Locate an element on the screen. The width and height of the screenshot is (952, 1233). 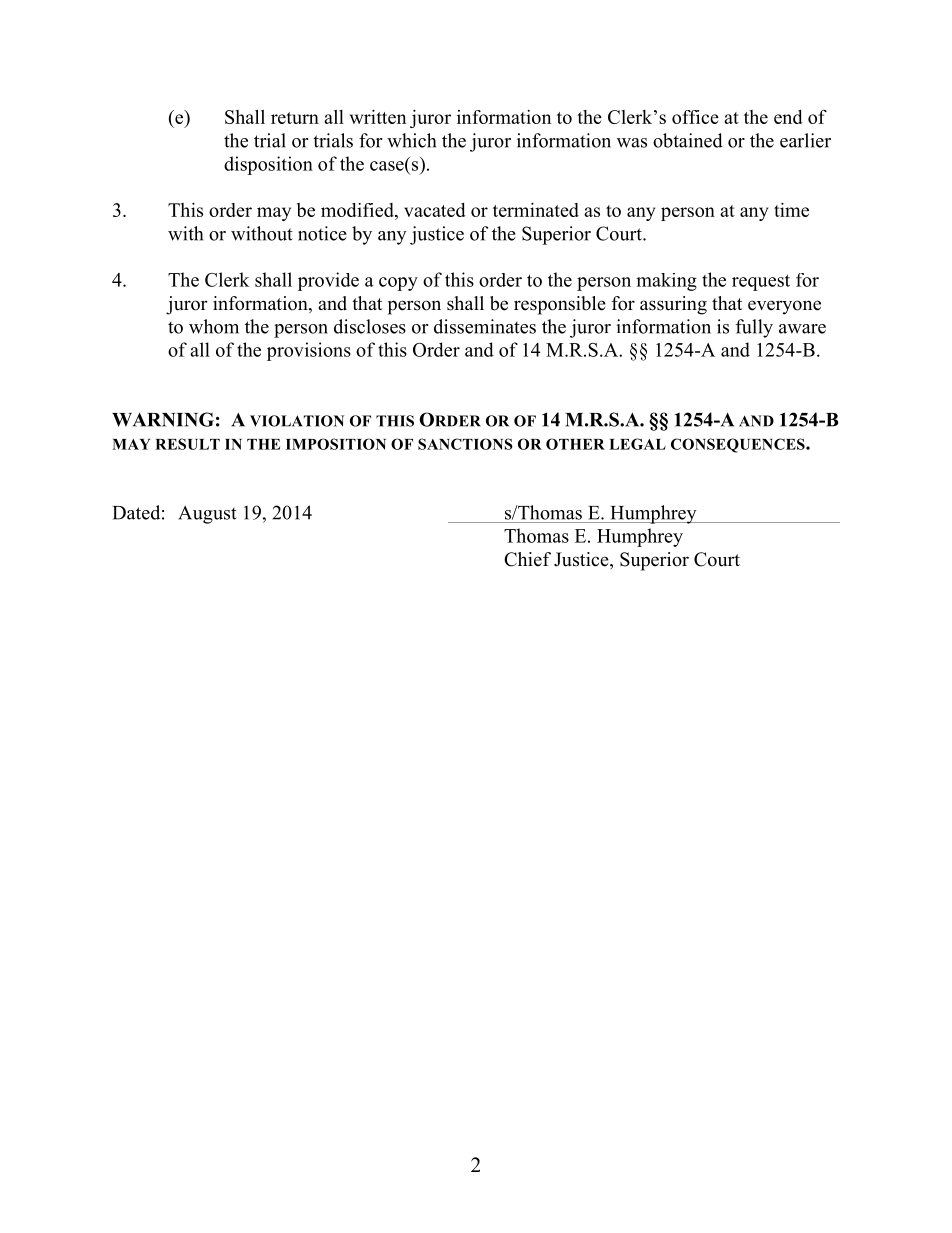
LEGAL is located at coordinates (637, 444).
